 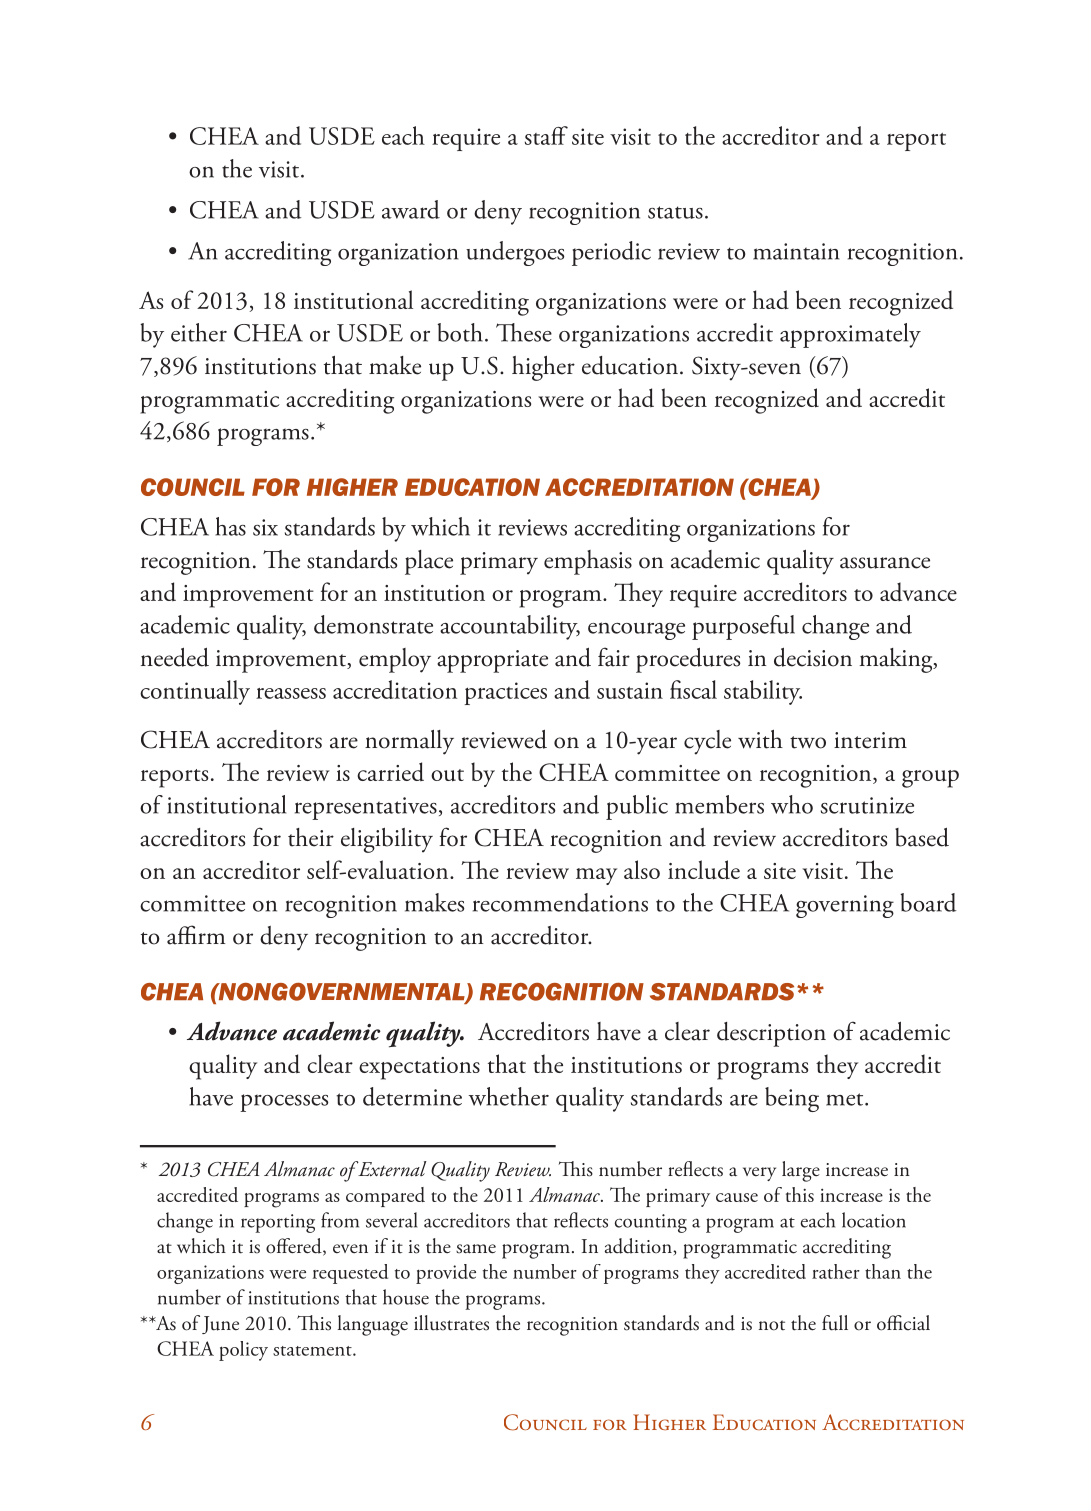 I want to click on maintain, so click(x=796, y=251).
